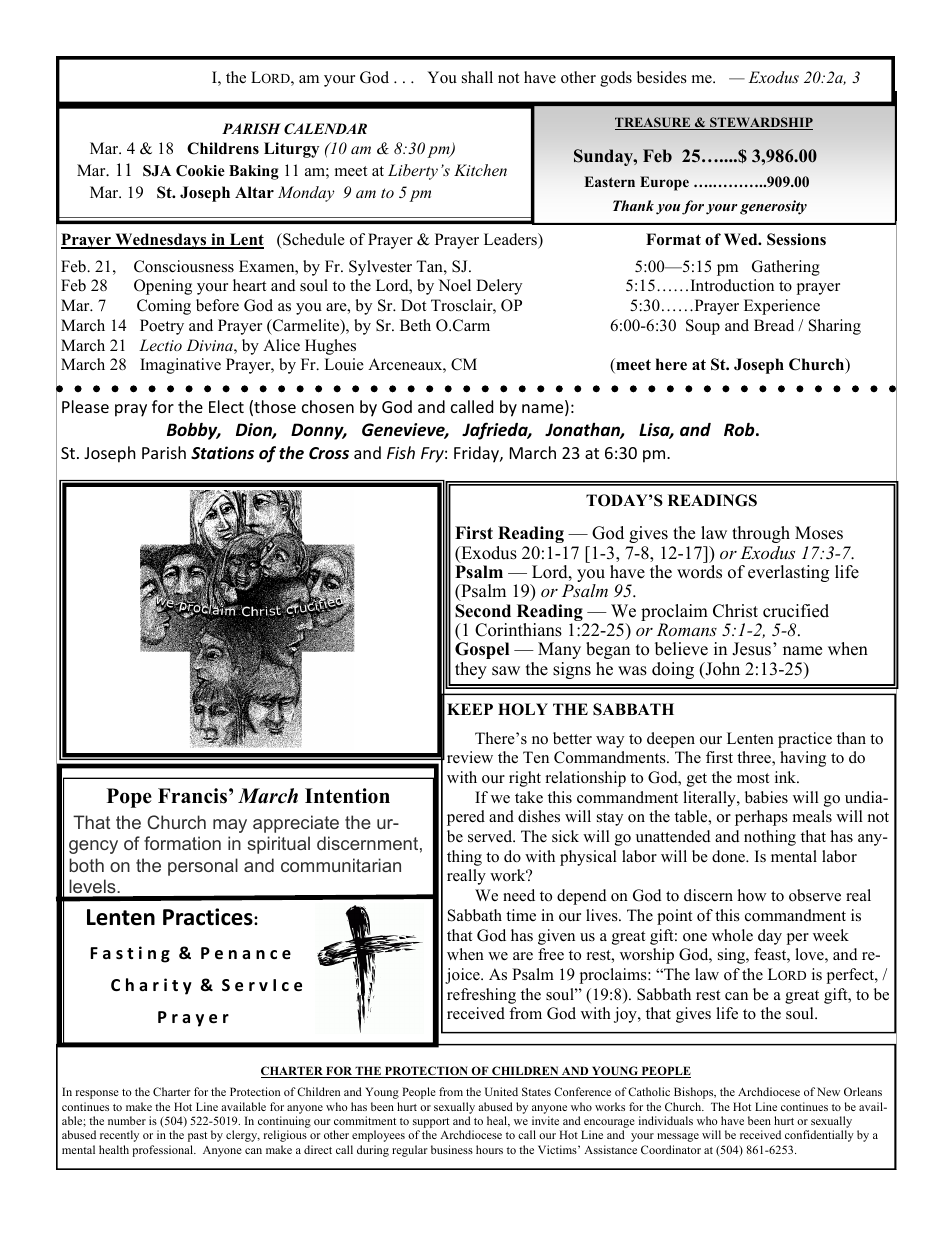  What do you see at coordinates (774, 325) in the page?
I see `Bread` at bounding box center [774, 325].
